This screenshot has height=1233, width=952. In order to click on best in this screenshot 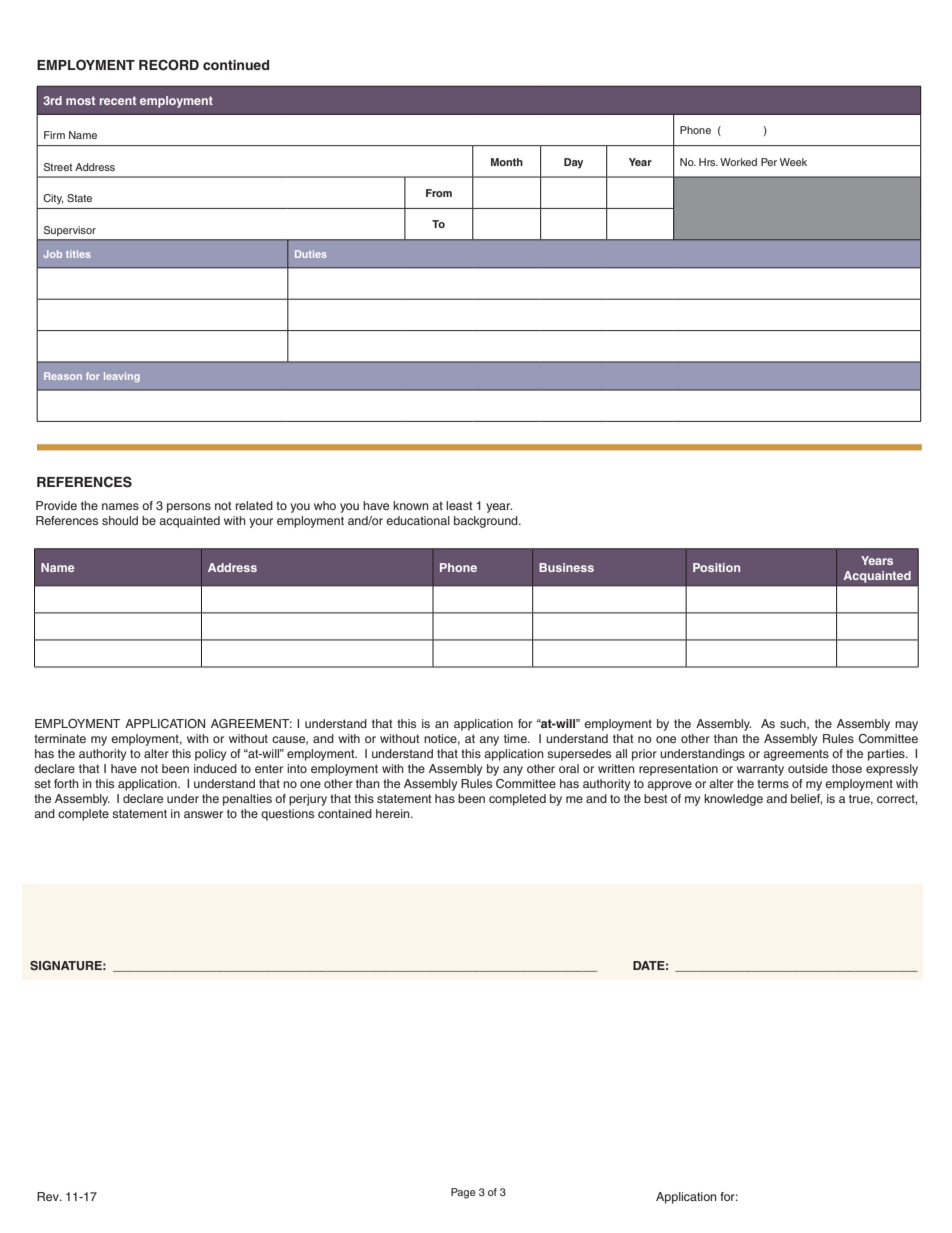, I will do `click(656, 798)`.
